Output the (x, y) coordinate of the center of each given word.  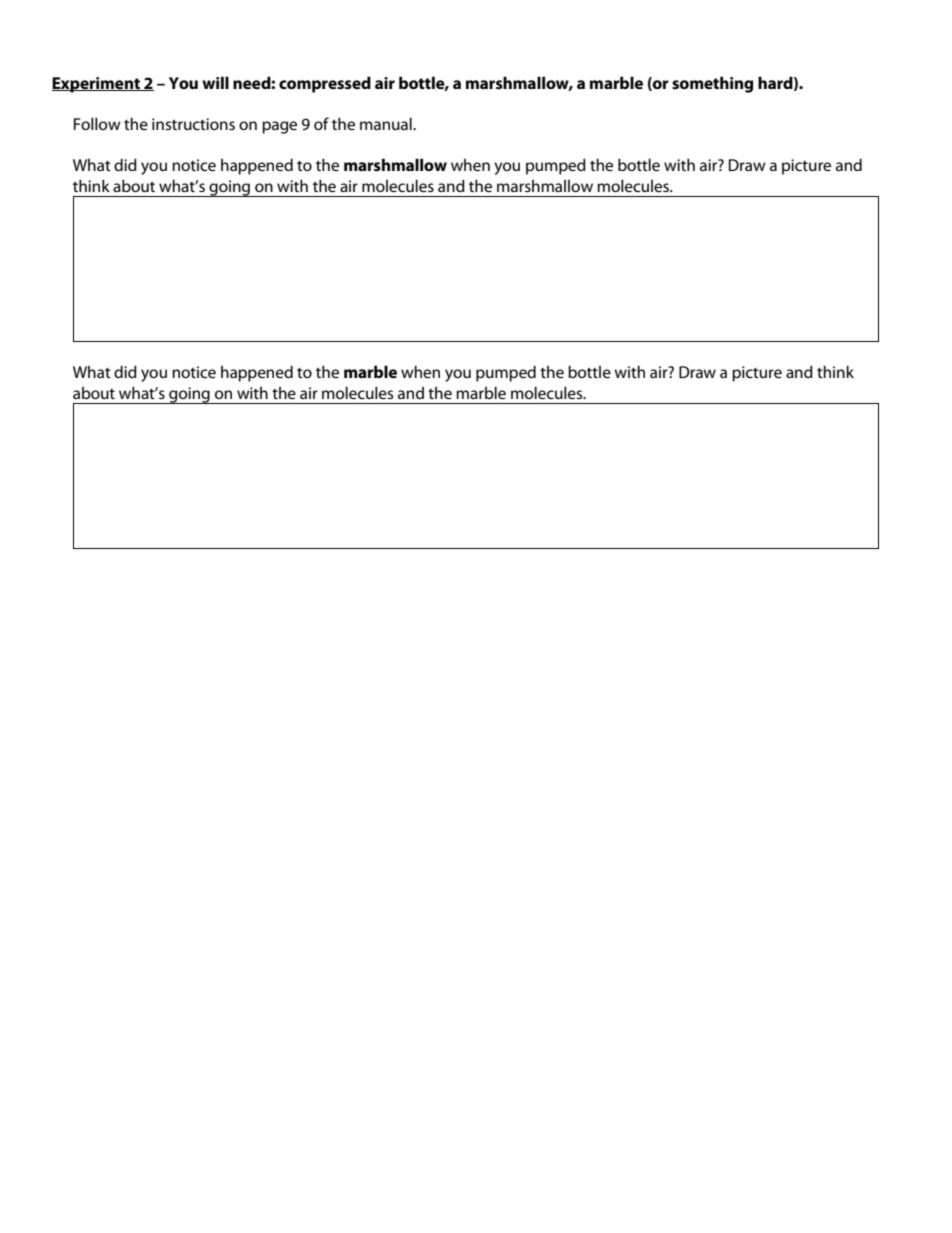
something (712, 84)
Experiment (97, 85)
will (215, 82)
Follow (97, 123)
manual (387, 123)
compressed (325, 84)
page (279, 127)
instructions (193, 124)
